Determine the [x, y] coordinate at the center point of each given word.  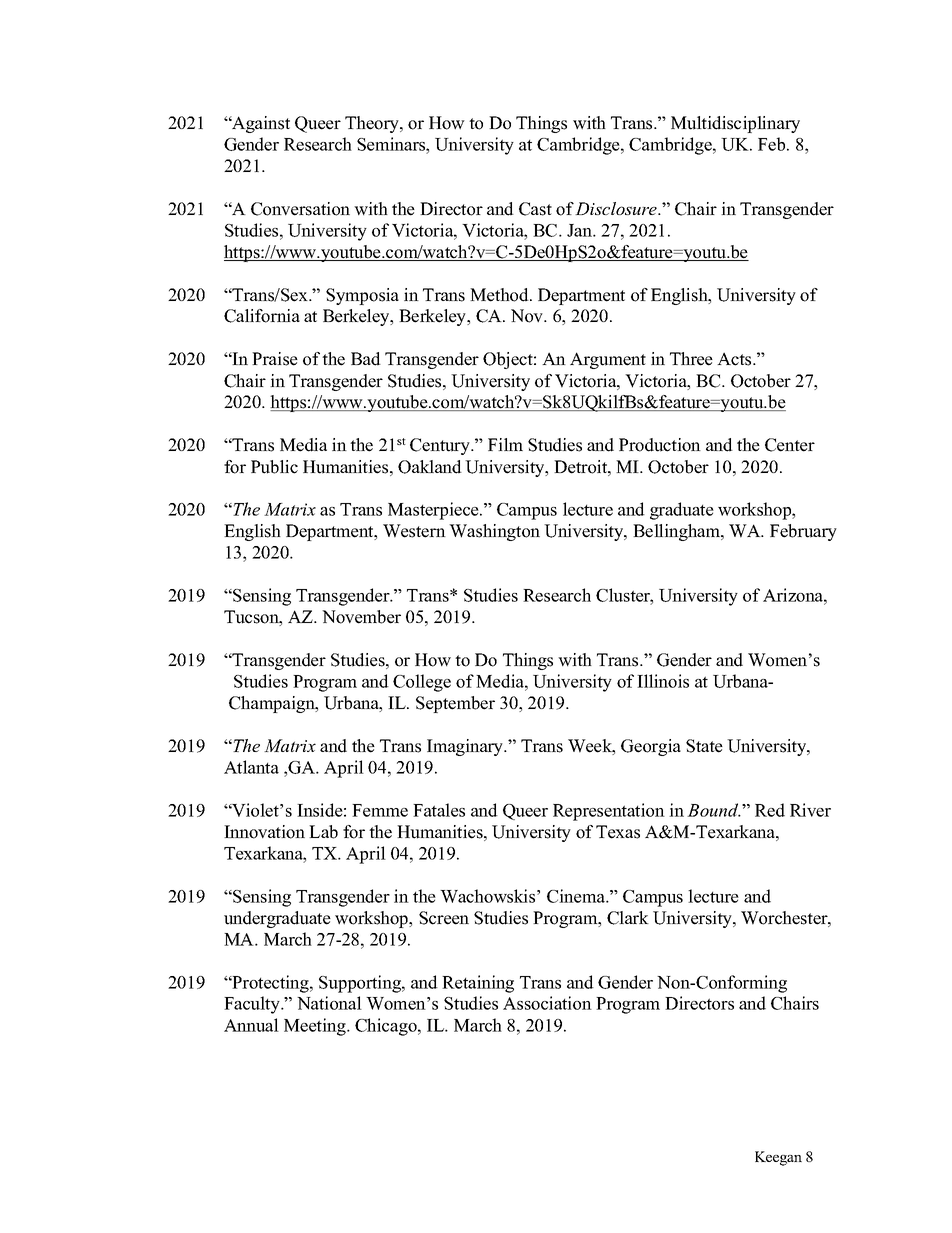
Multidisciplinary [735, 124]
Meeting [316, 1027]
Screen [444, 918]
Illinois [663, 681]
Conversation [300, 209]
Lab [323, 832]
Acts [735, 359]
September [455, 704]
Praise [275, 359]
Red [770, 810]
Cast [535, 209]
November [361, 617]
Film [505, 444]
